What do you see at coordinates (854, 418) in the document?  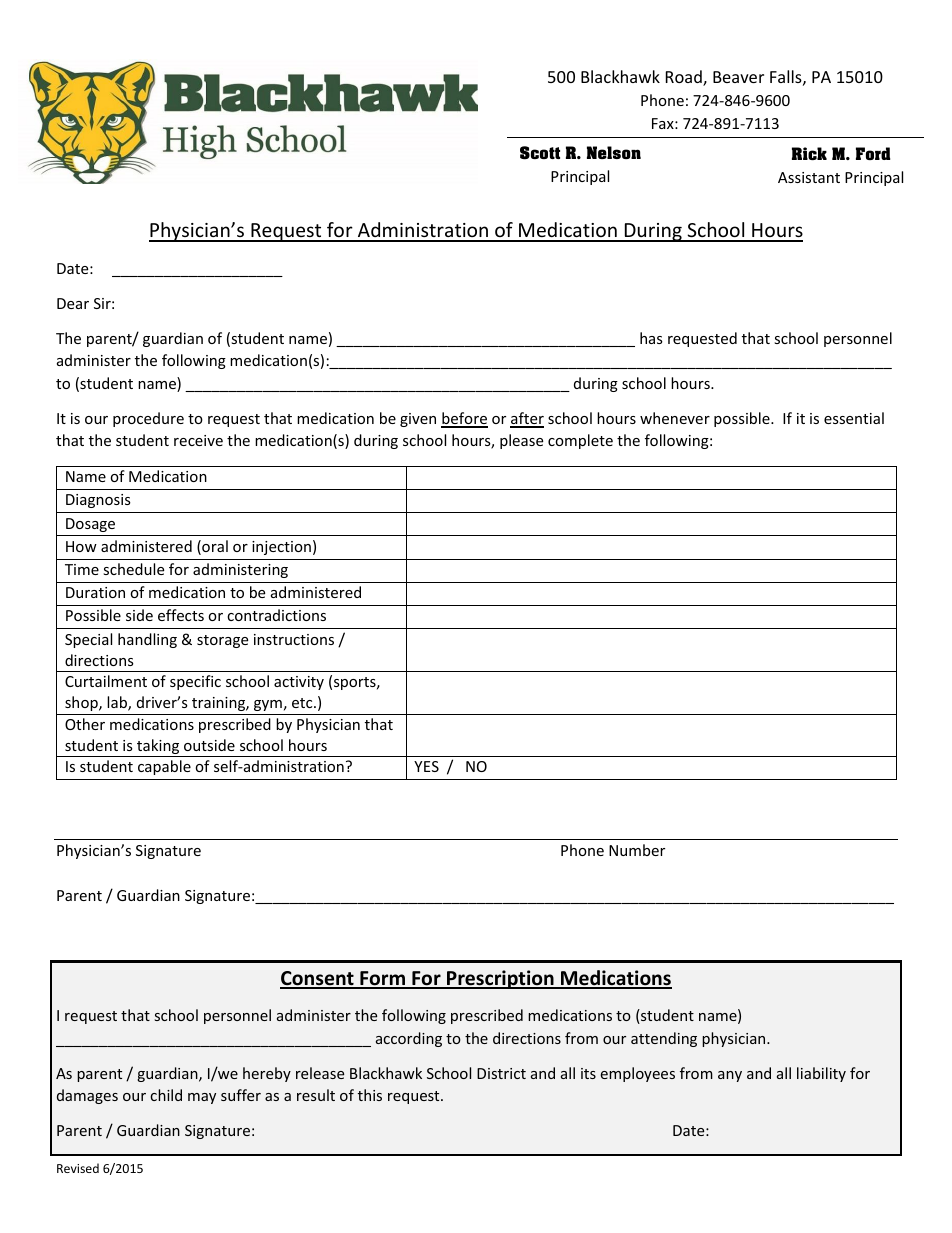 I see `essential` at bounding box center [854, 418].
